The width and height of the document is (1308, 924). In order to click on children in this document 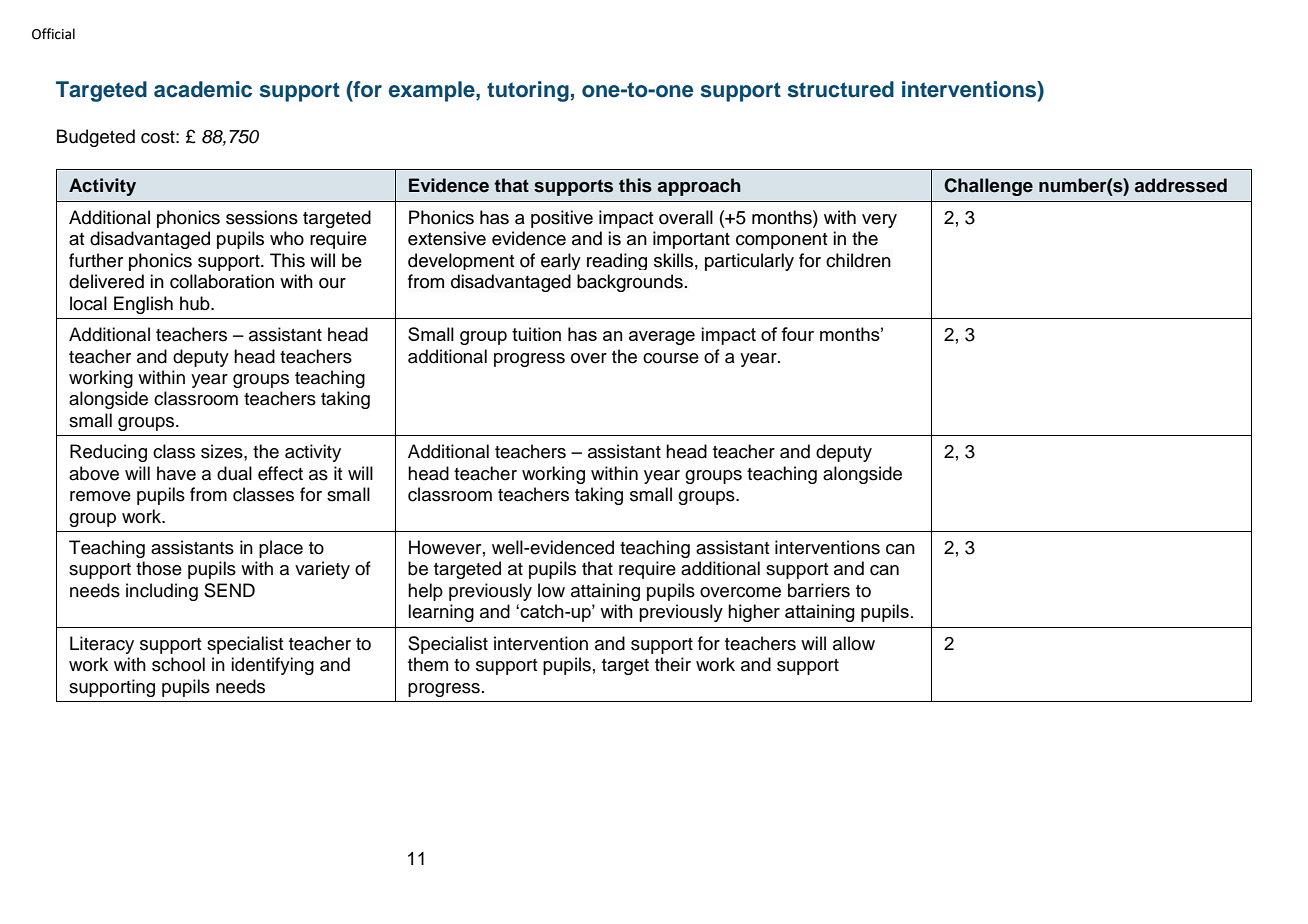, I will do `click(858, 260)`.
